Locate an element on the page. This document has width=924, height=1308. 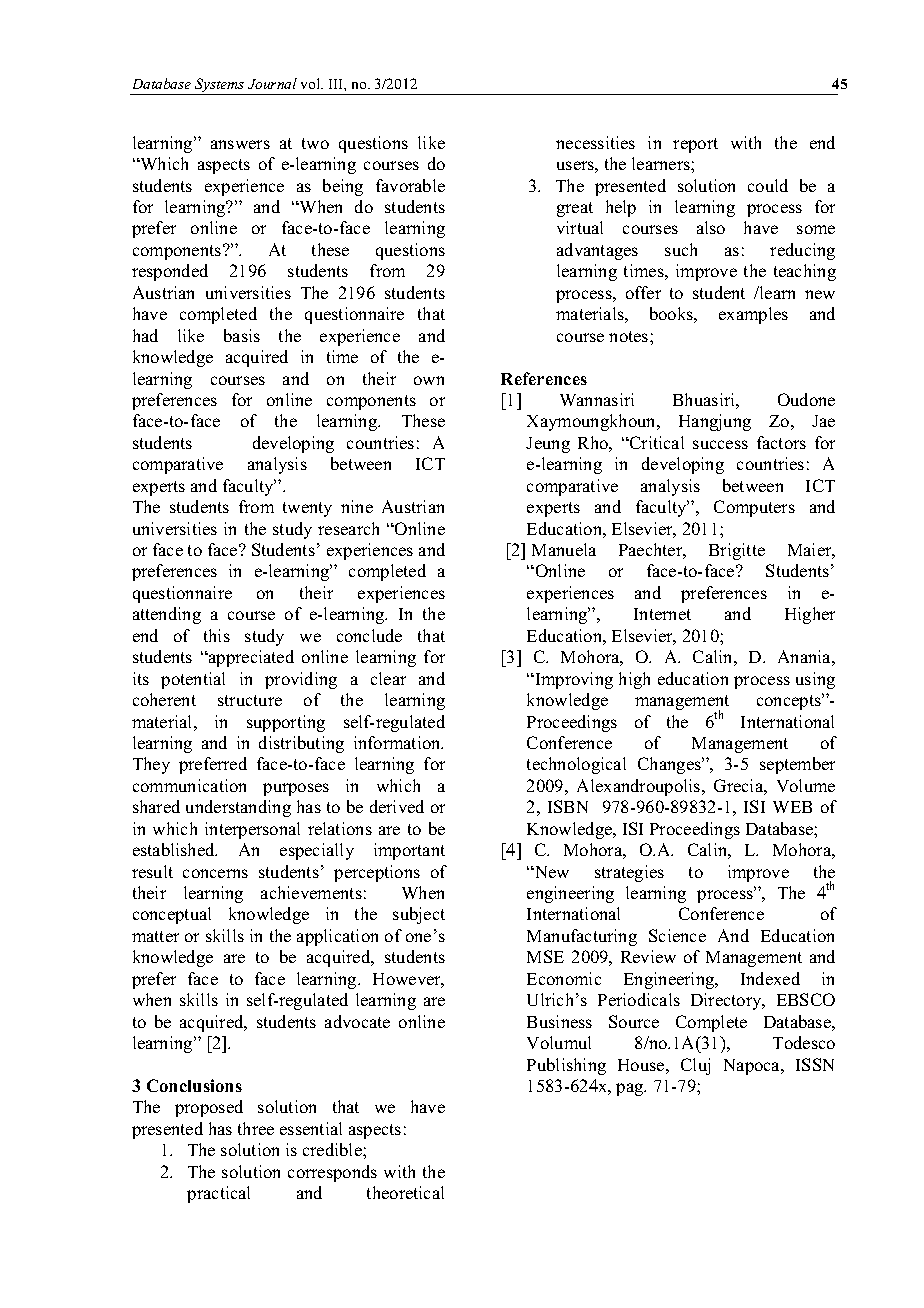
twenty is located at coordinates (307, 509).
